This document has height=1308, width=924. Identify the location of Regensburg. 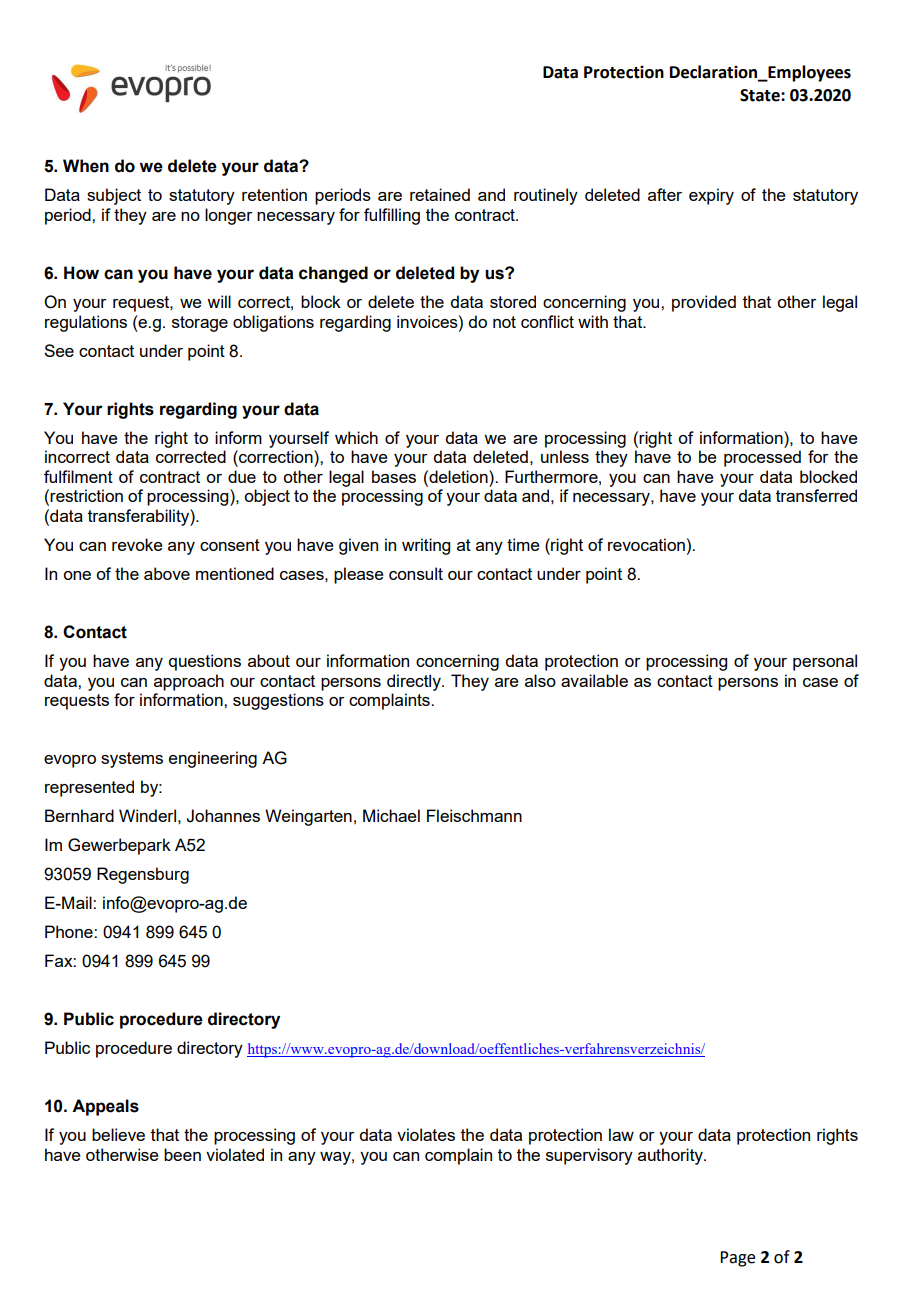
(143, 875).
